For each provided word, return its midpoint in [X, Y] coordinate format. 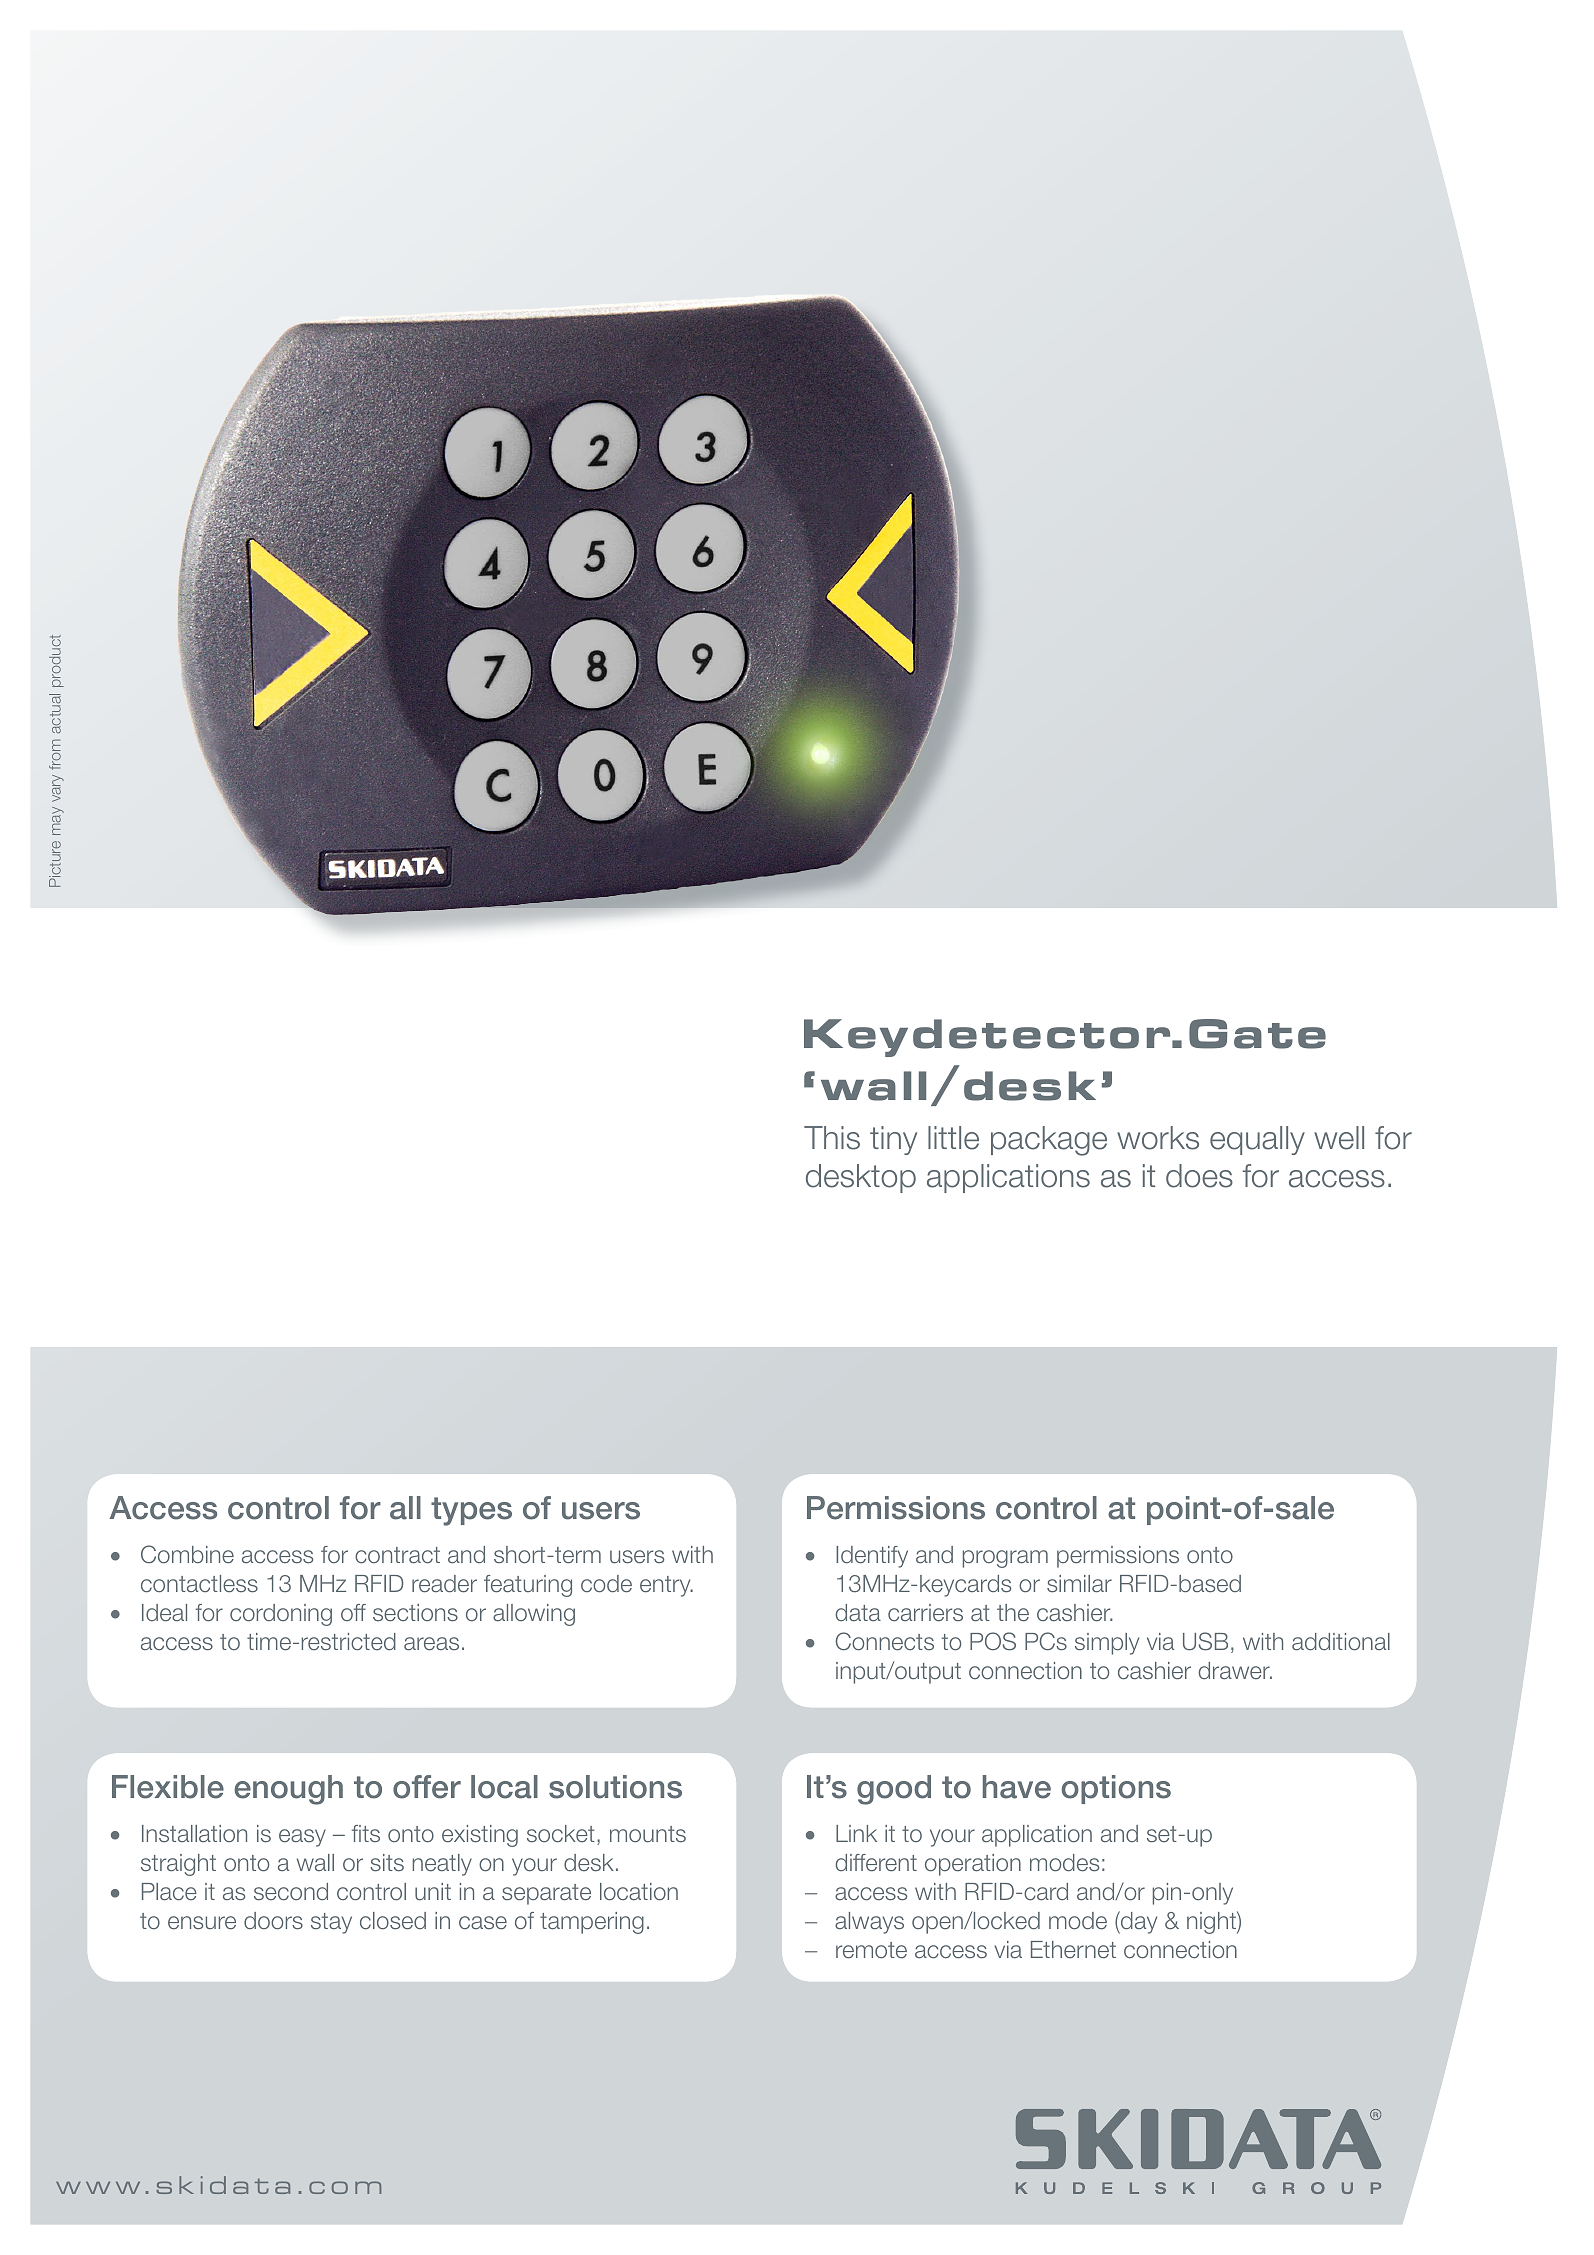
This [832, 1138]
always [869, 1923]
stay [331, 1923]
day [1138, 1922]
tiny [893, 1140]
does [1199, 1176]
